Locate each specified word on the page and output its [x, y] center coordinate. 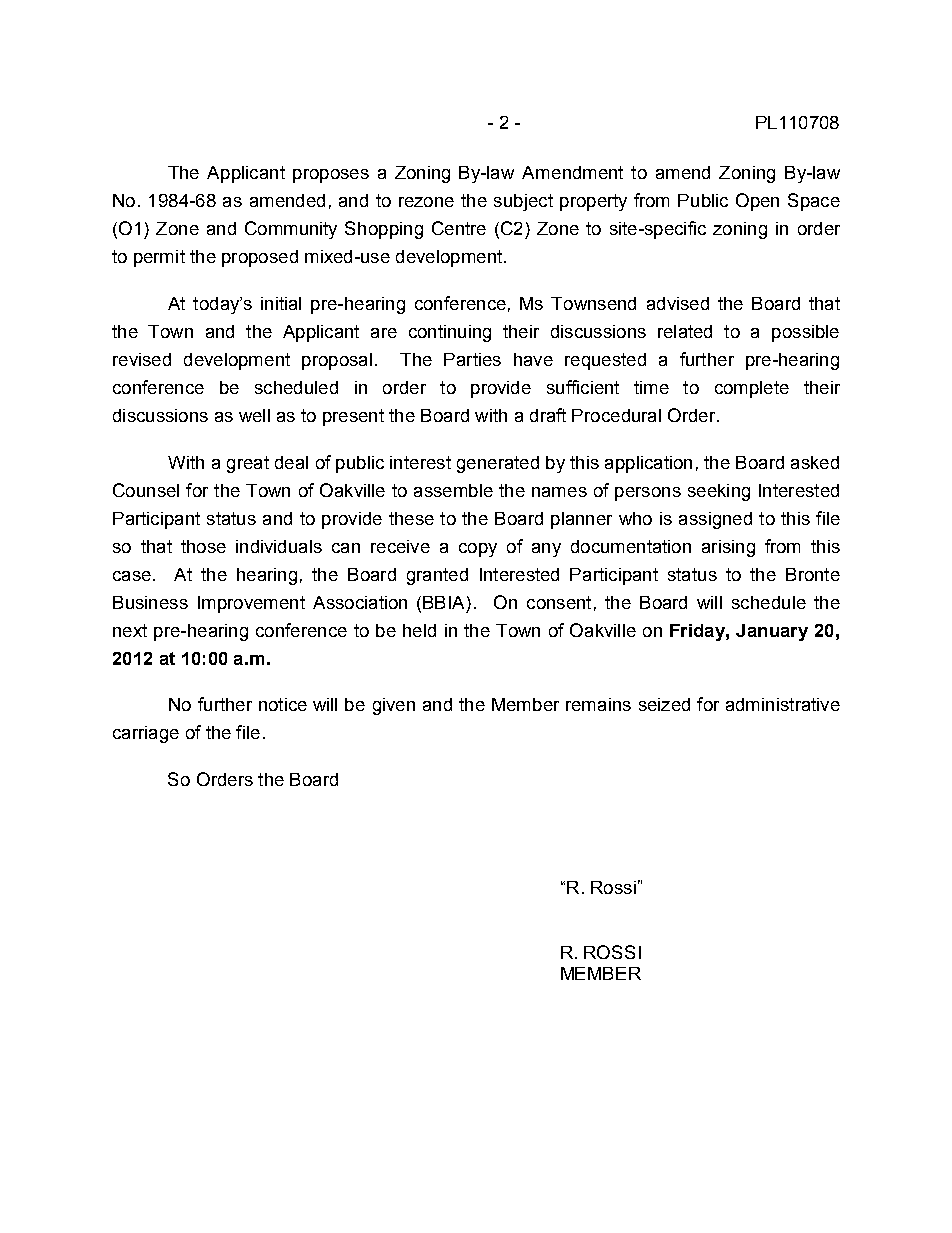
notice [283, 704]
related [685, 331]
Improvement [251, 604]
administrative [783, 704]
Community [291, 230]
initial [281, 303]
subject [523, 202]
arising [728, 548]
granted [437, 576]
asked [815, 462]
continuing [450, 333]
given [394, 706]
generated [498, 464]
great [248, 464]
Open [757, 202]
